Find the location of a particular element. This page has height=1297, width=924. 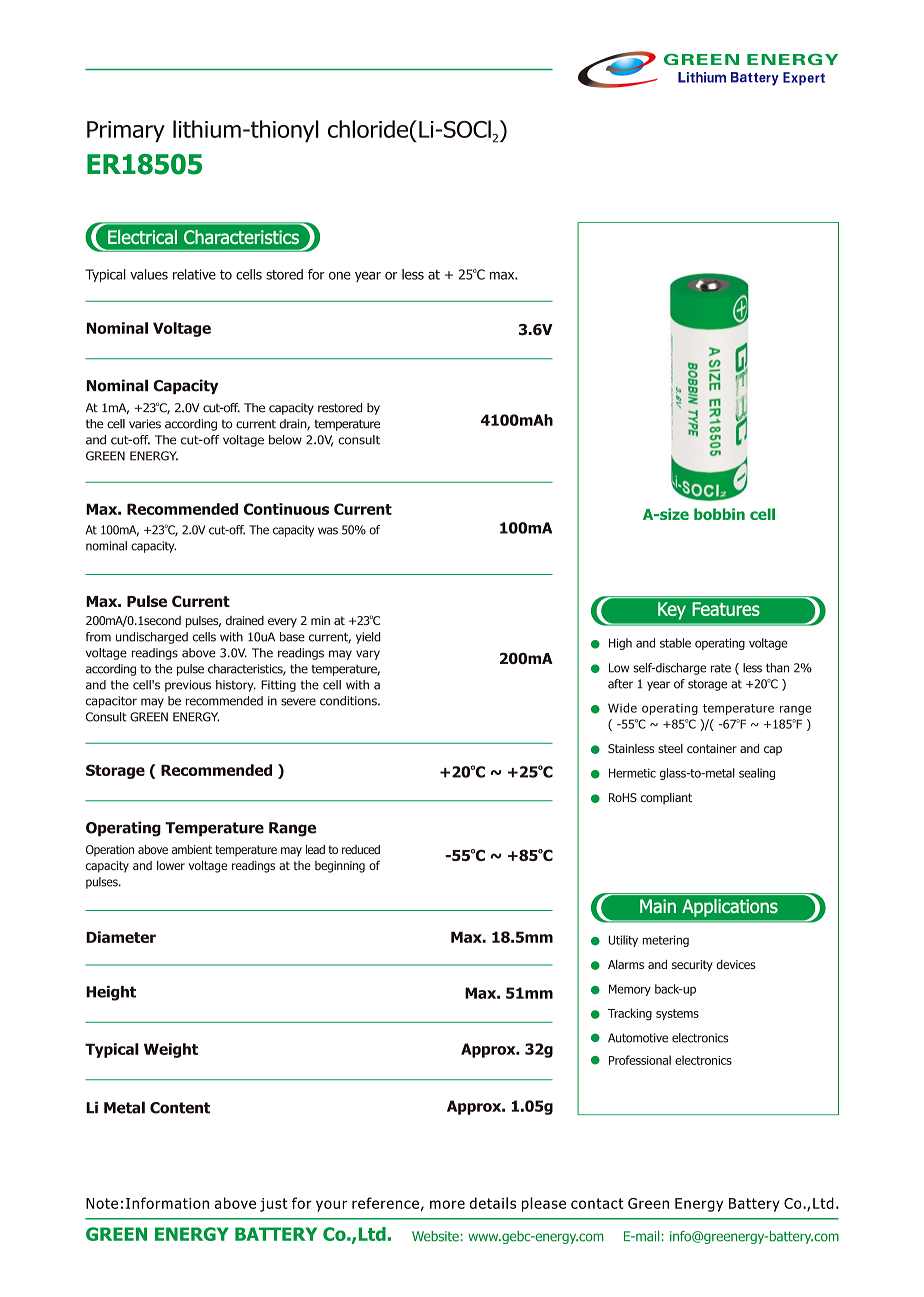

Primary is located at coordinates (126, 131).
